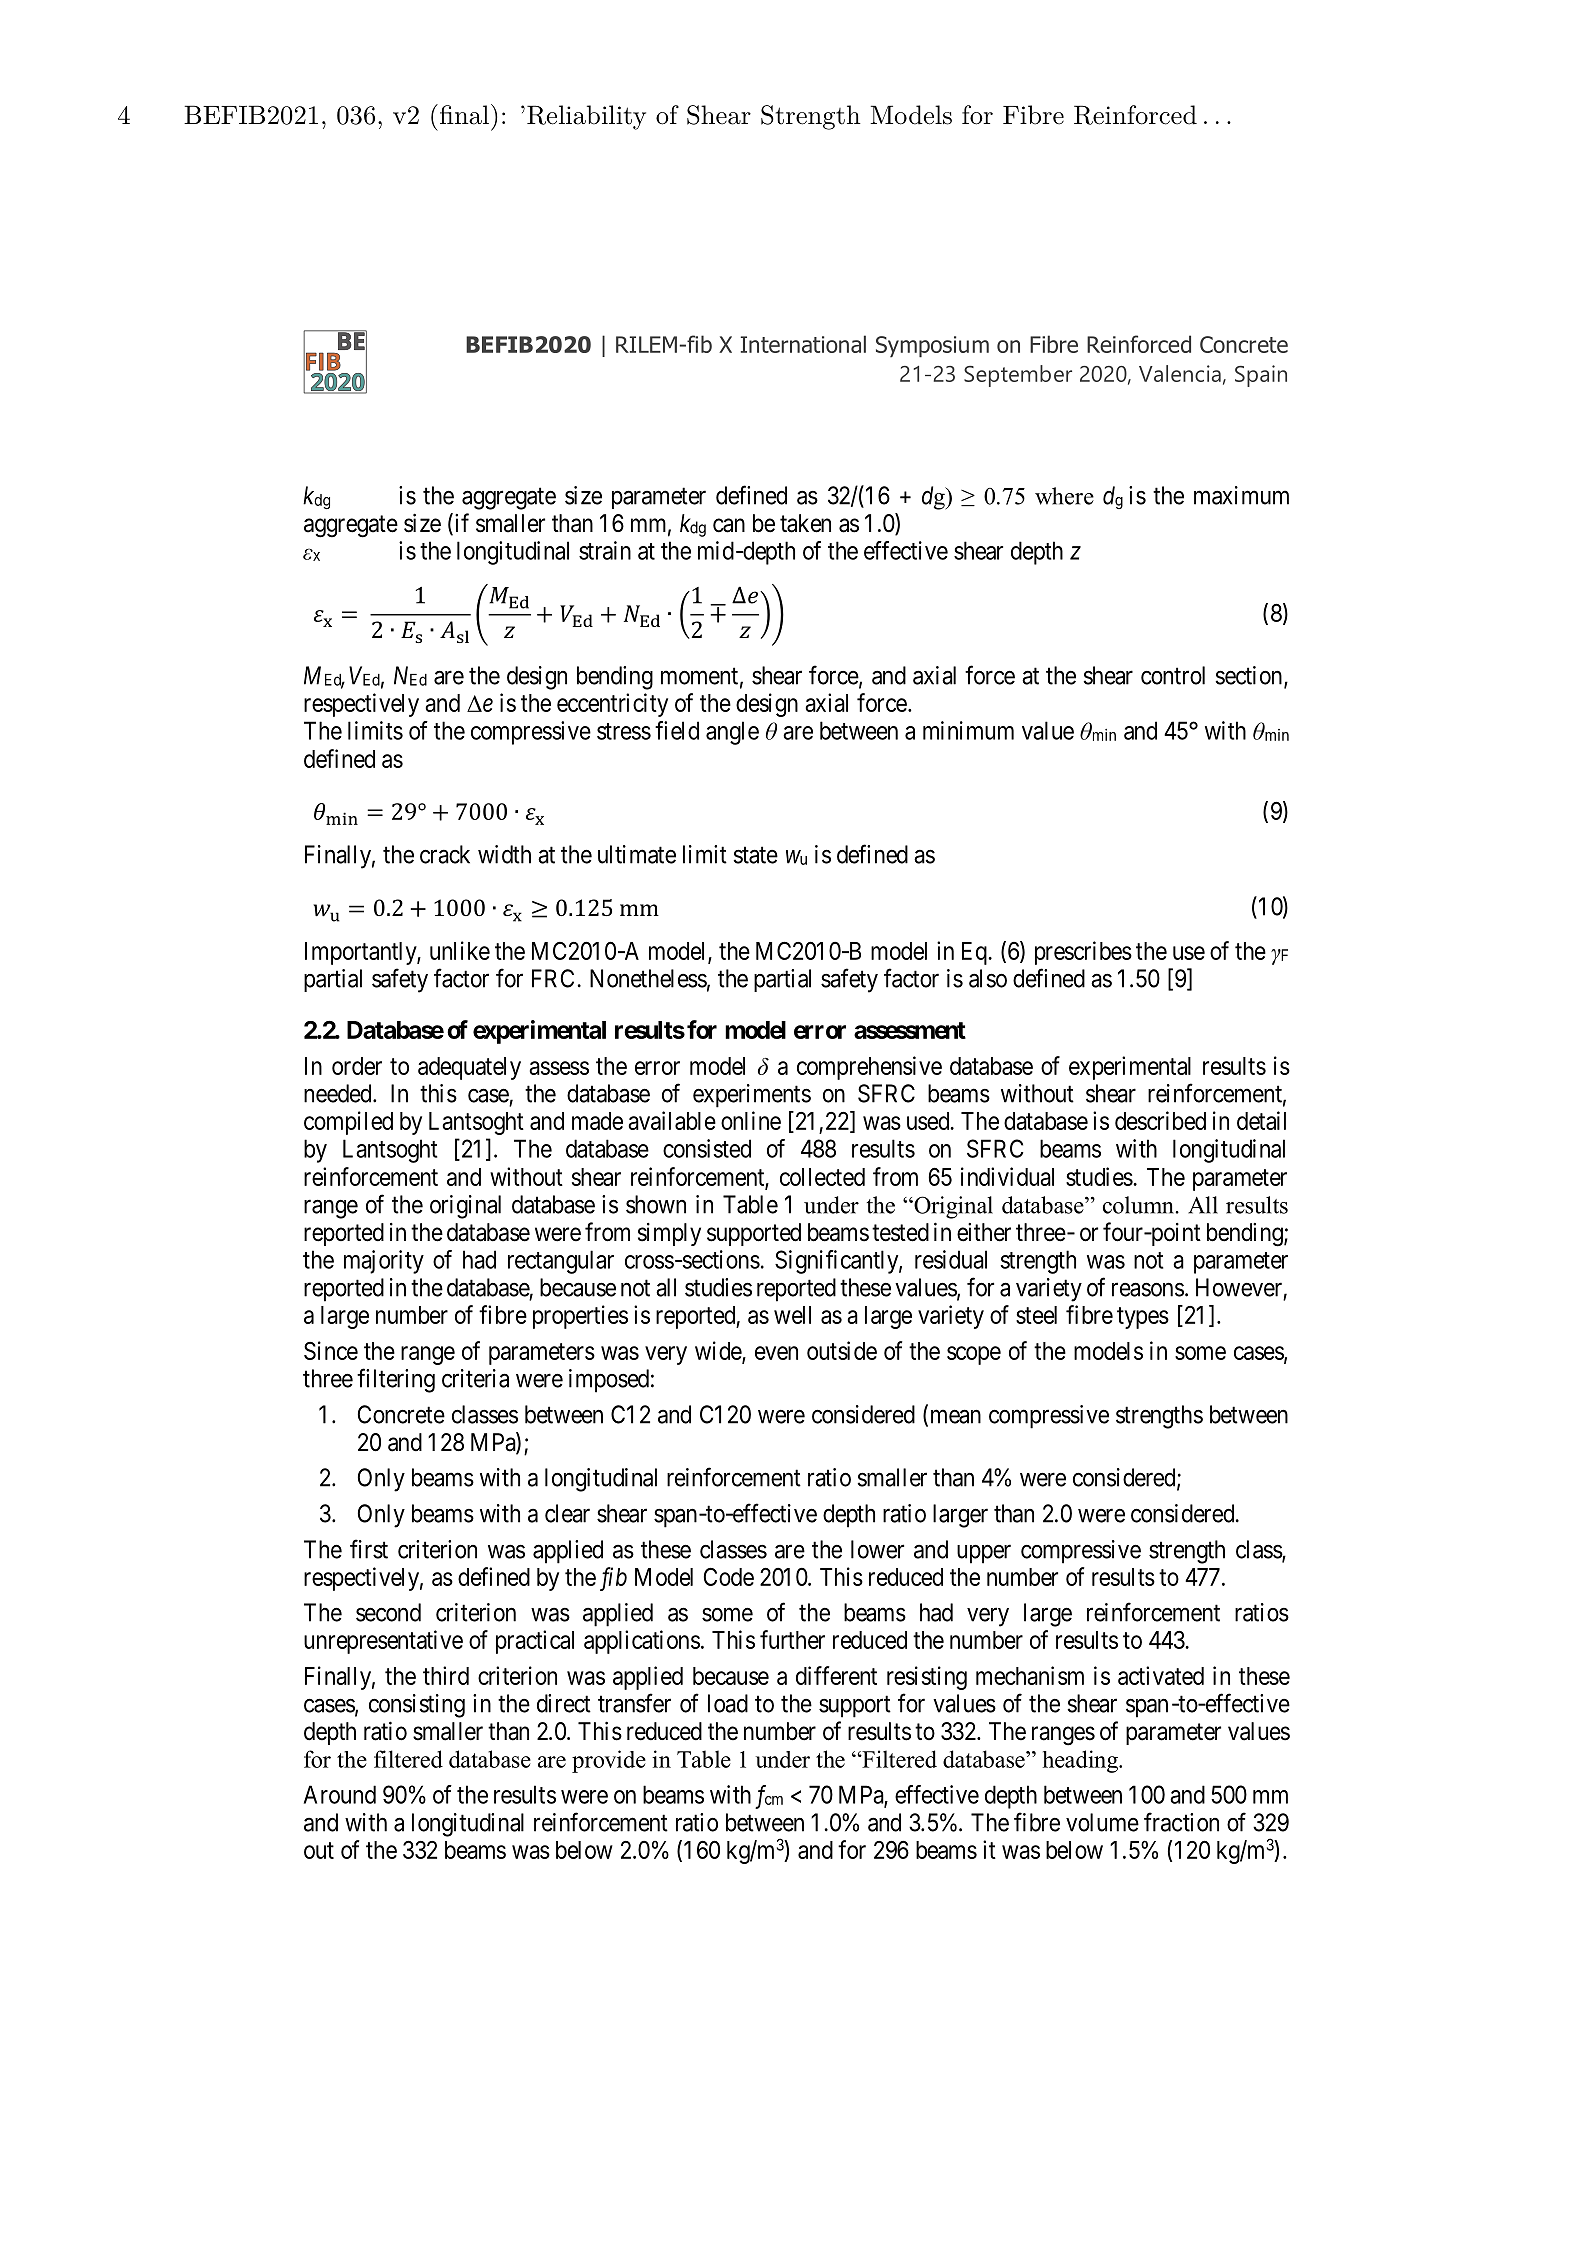  Describe the element at coordinates (1143, 1318) in the page. I see `types` at that location.
